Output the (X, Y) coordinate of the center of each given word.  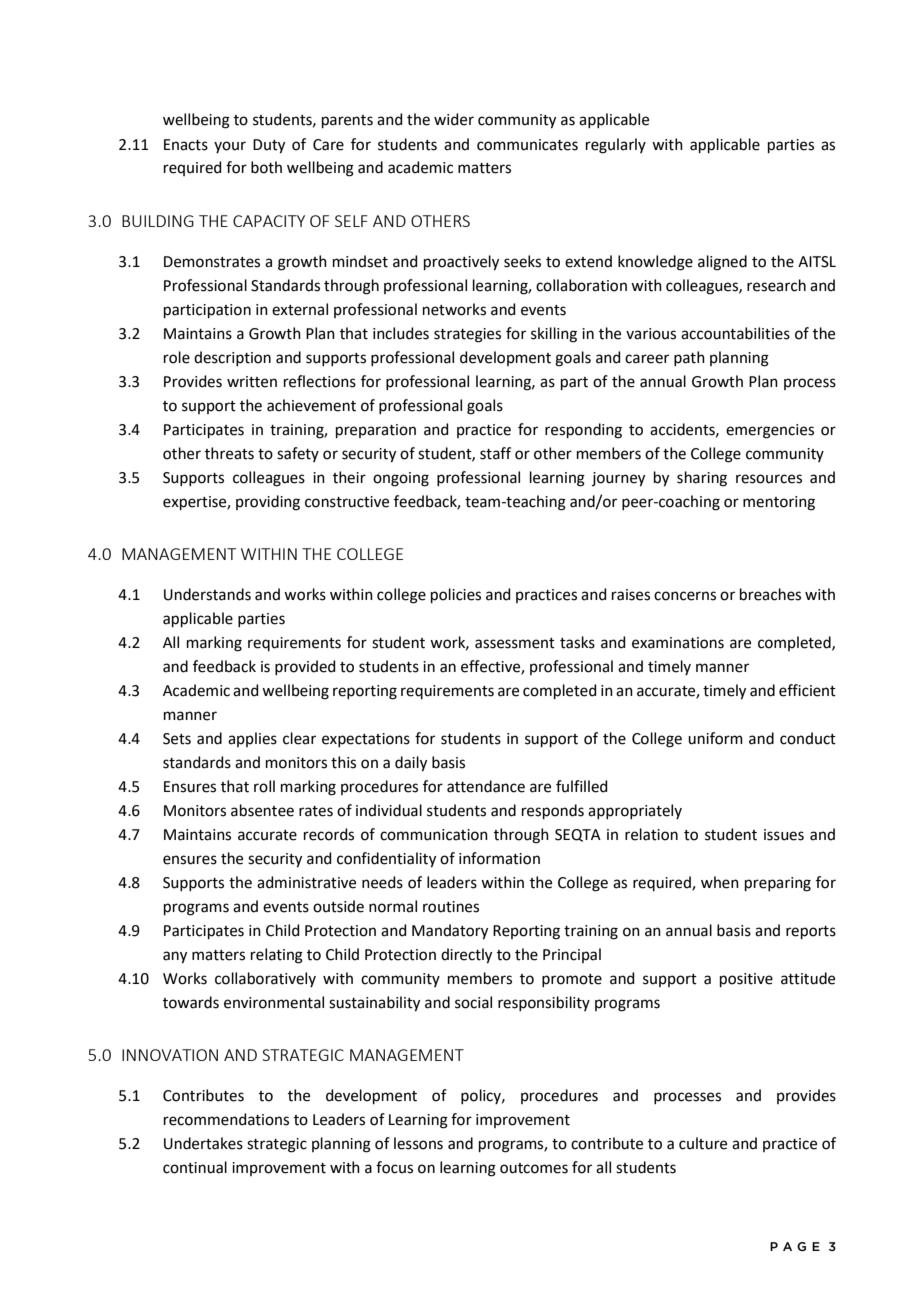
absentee (262, 810)
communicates (527, 145)
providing (268, 503)
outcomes (534, 1168)
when (720, 882)
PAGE (795, 1246)
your (230, 147)
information (499, 858)
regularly (616, 146)
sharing (702, 479)
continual (195, 1167)
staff (495, 453)
